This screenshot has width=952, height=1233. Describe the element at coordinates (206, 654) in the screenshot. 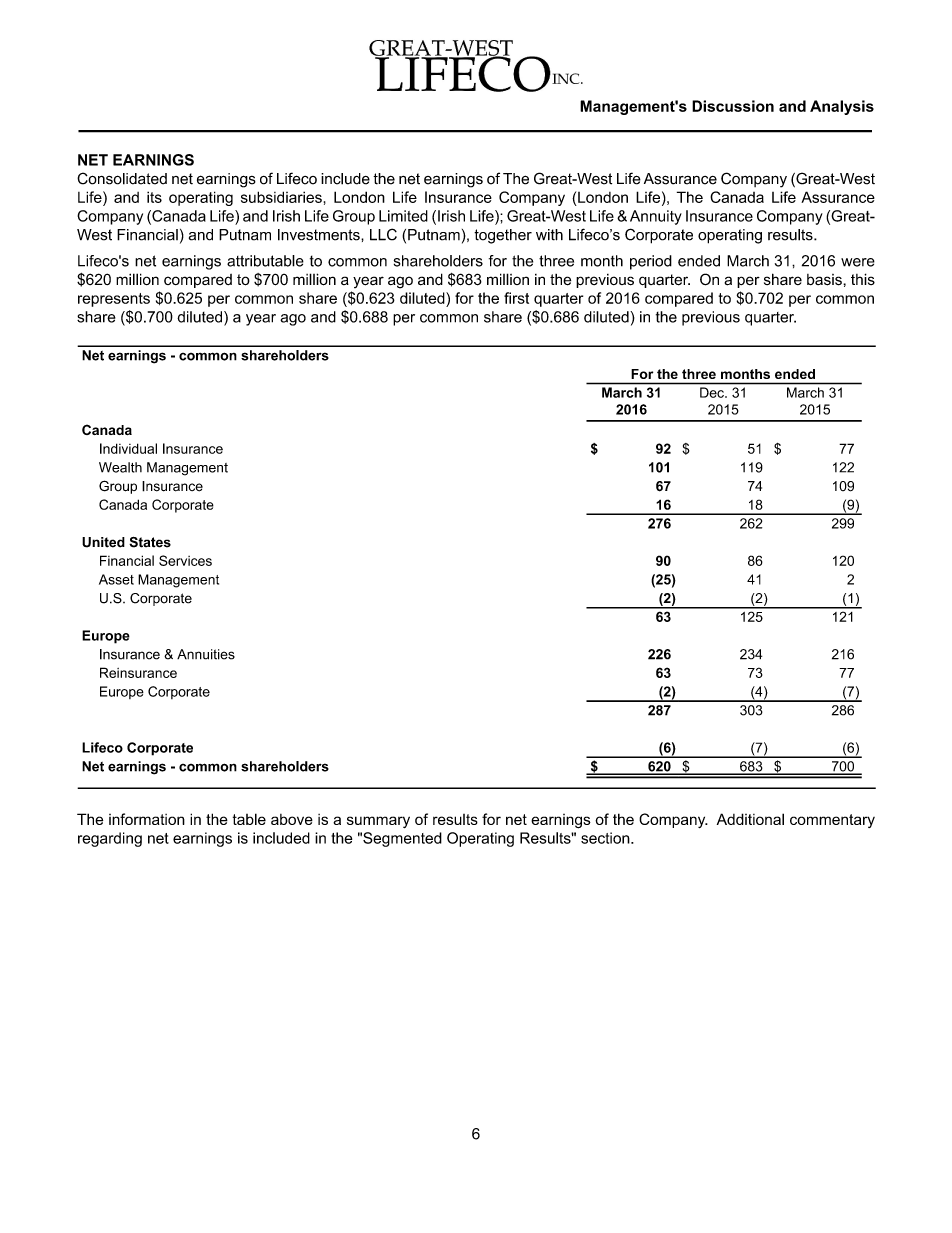

I see `Annuities` at that location.
